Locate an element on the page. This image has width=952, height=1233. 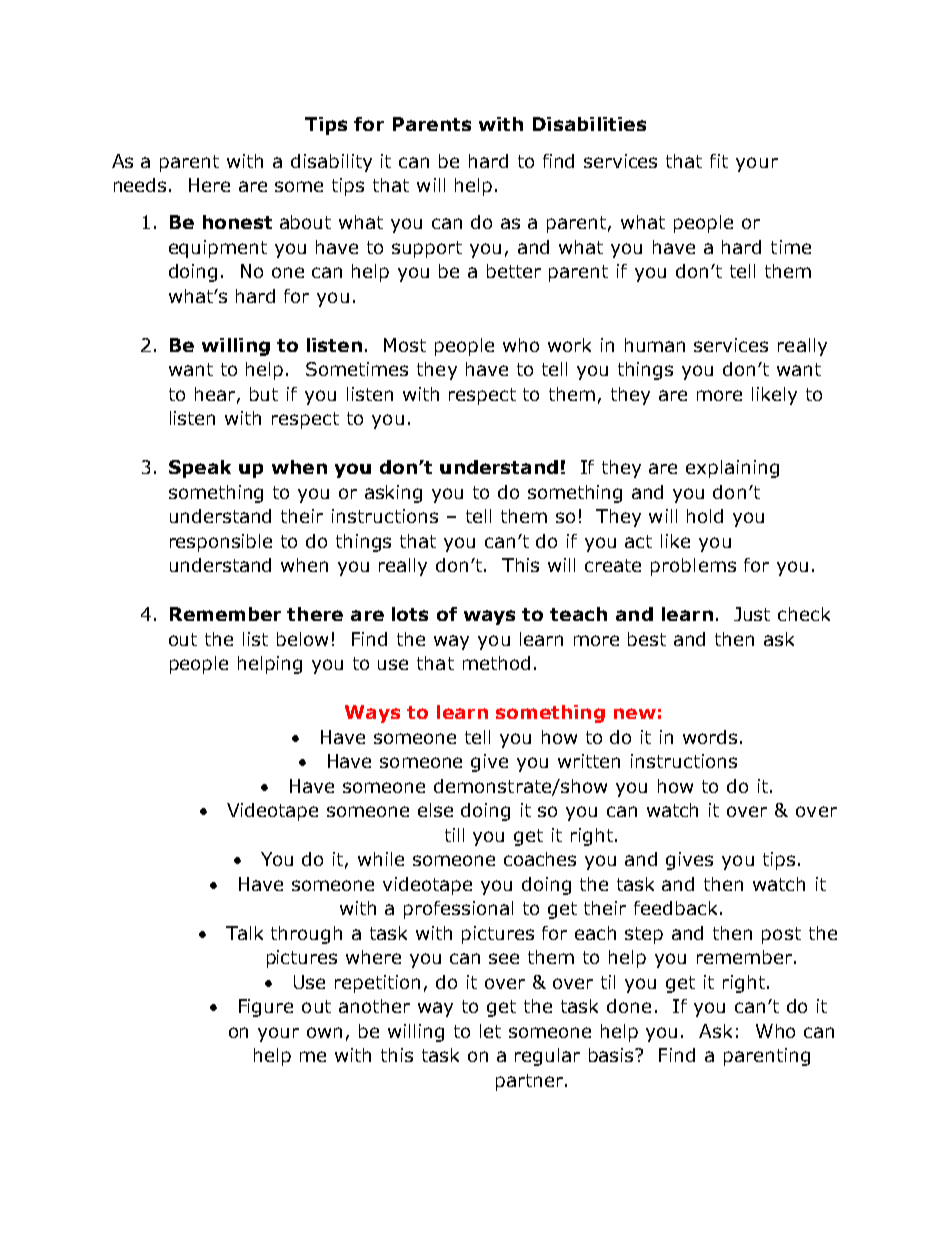
Figure is located at coordinates (266, 1008).
